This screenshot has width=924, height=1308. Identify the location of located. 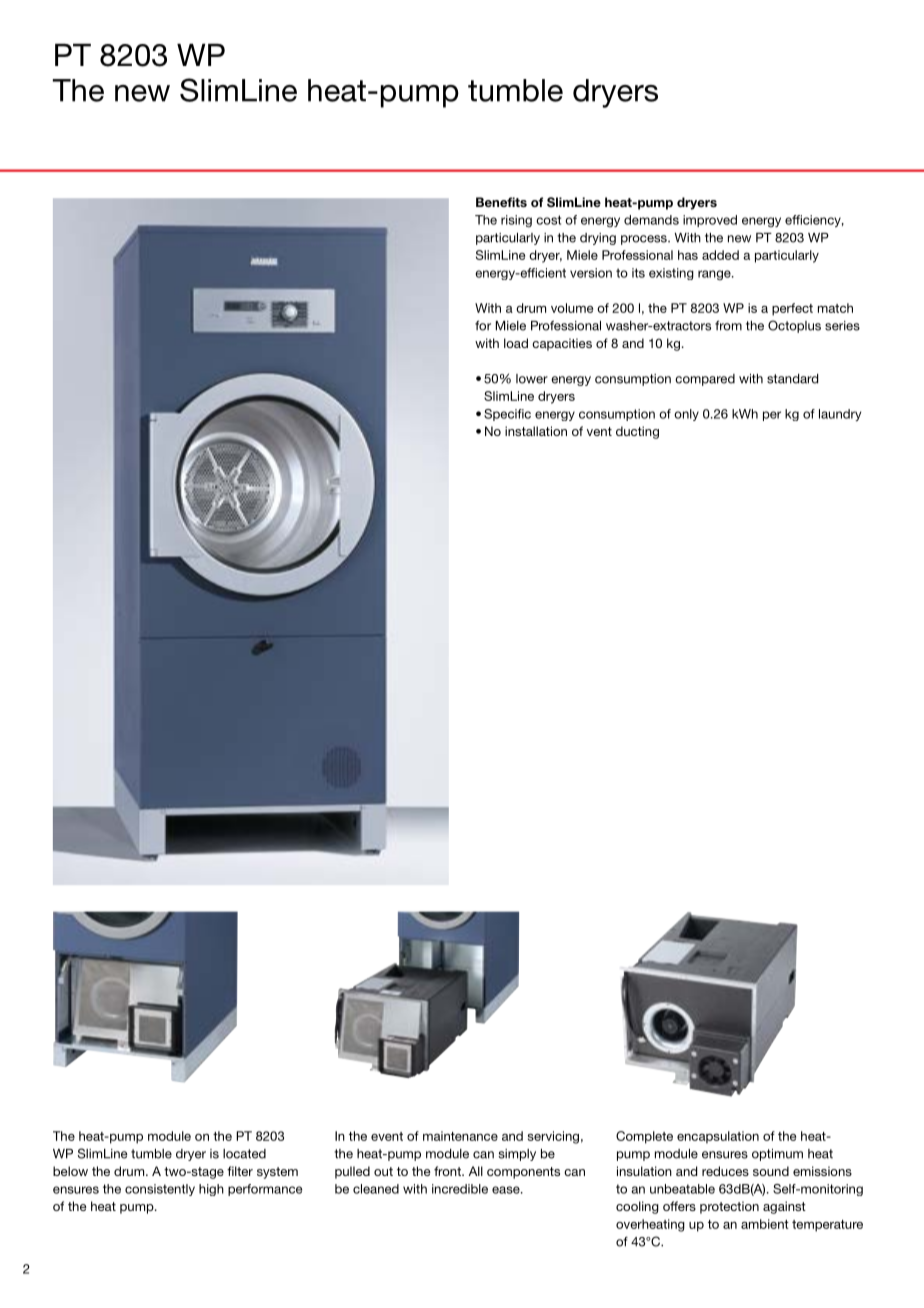
(244, 1154).
